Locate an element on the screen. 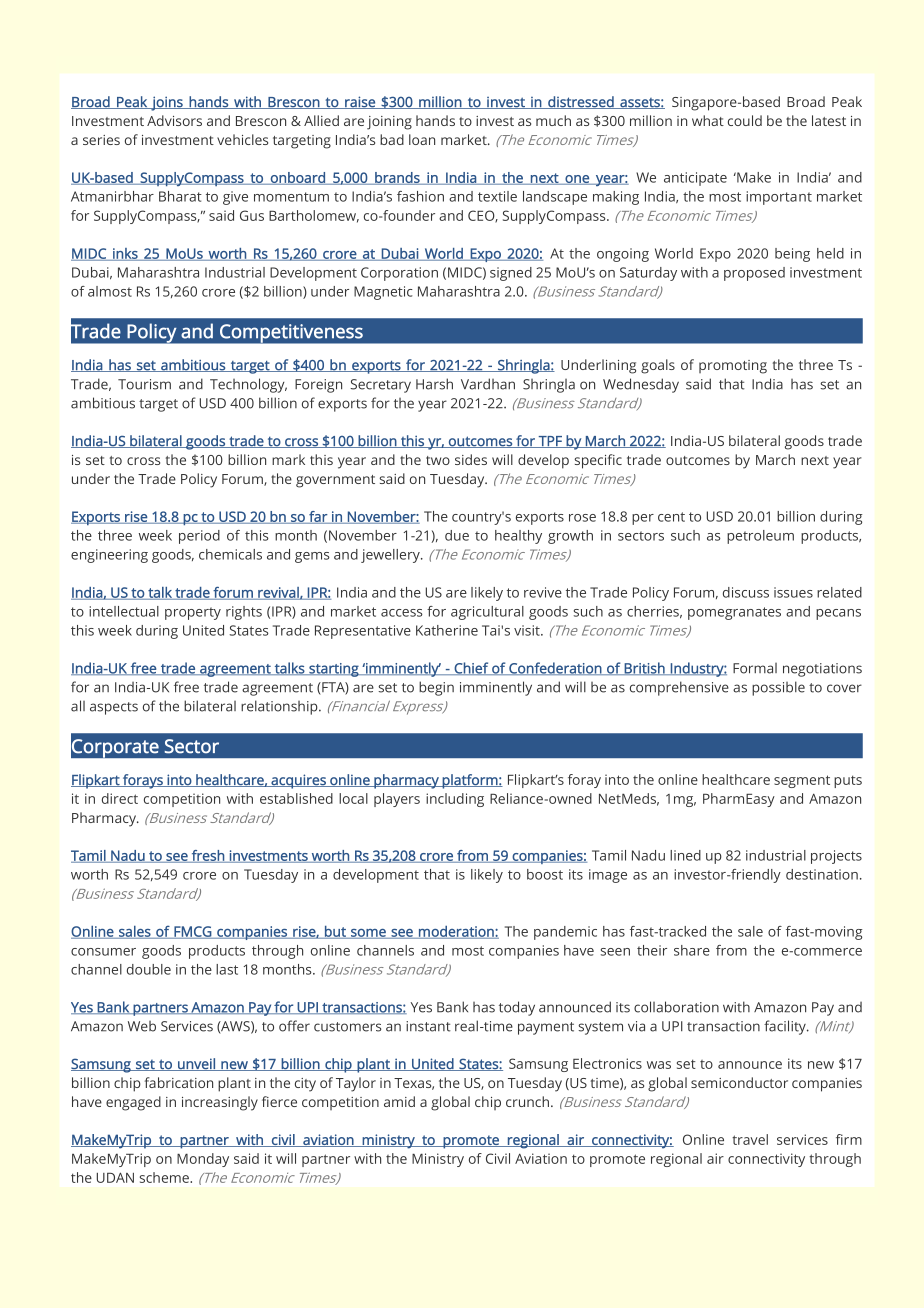  Advisors is located at coordinates (174, 120).
